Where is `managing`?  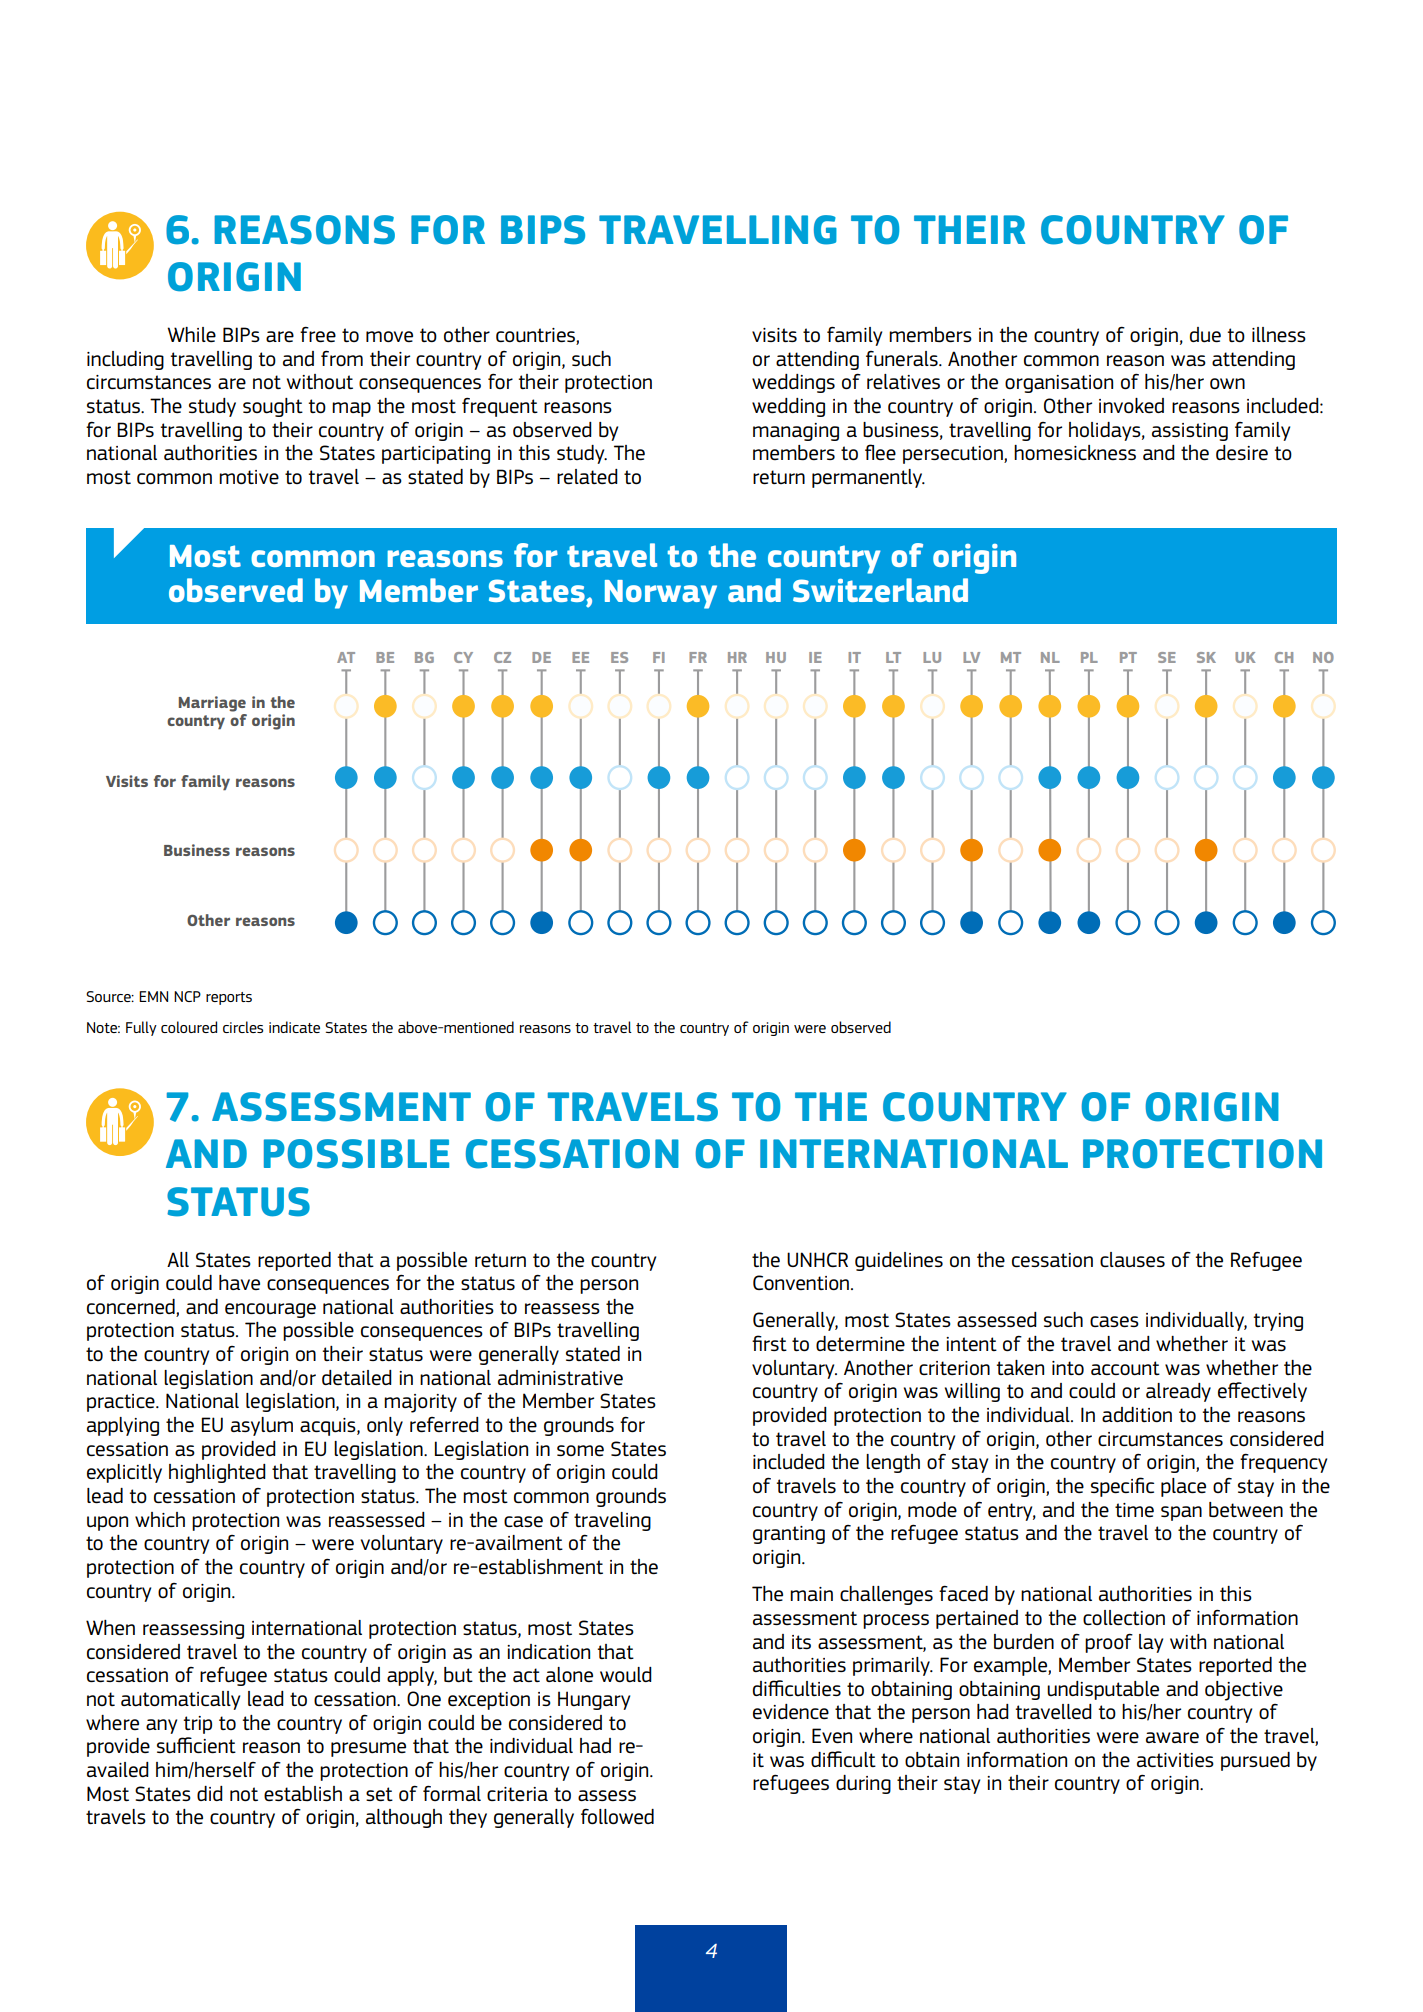
managing is located at coordinates (796, 432).
